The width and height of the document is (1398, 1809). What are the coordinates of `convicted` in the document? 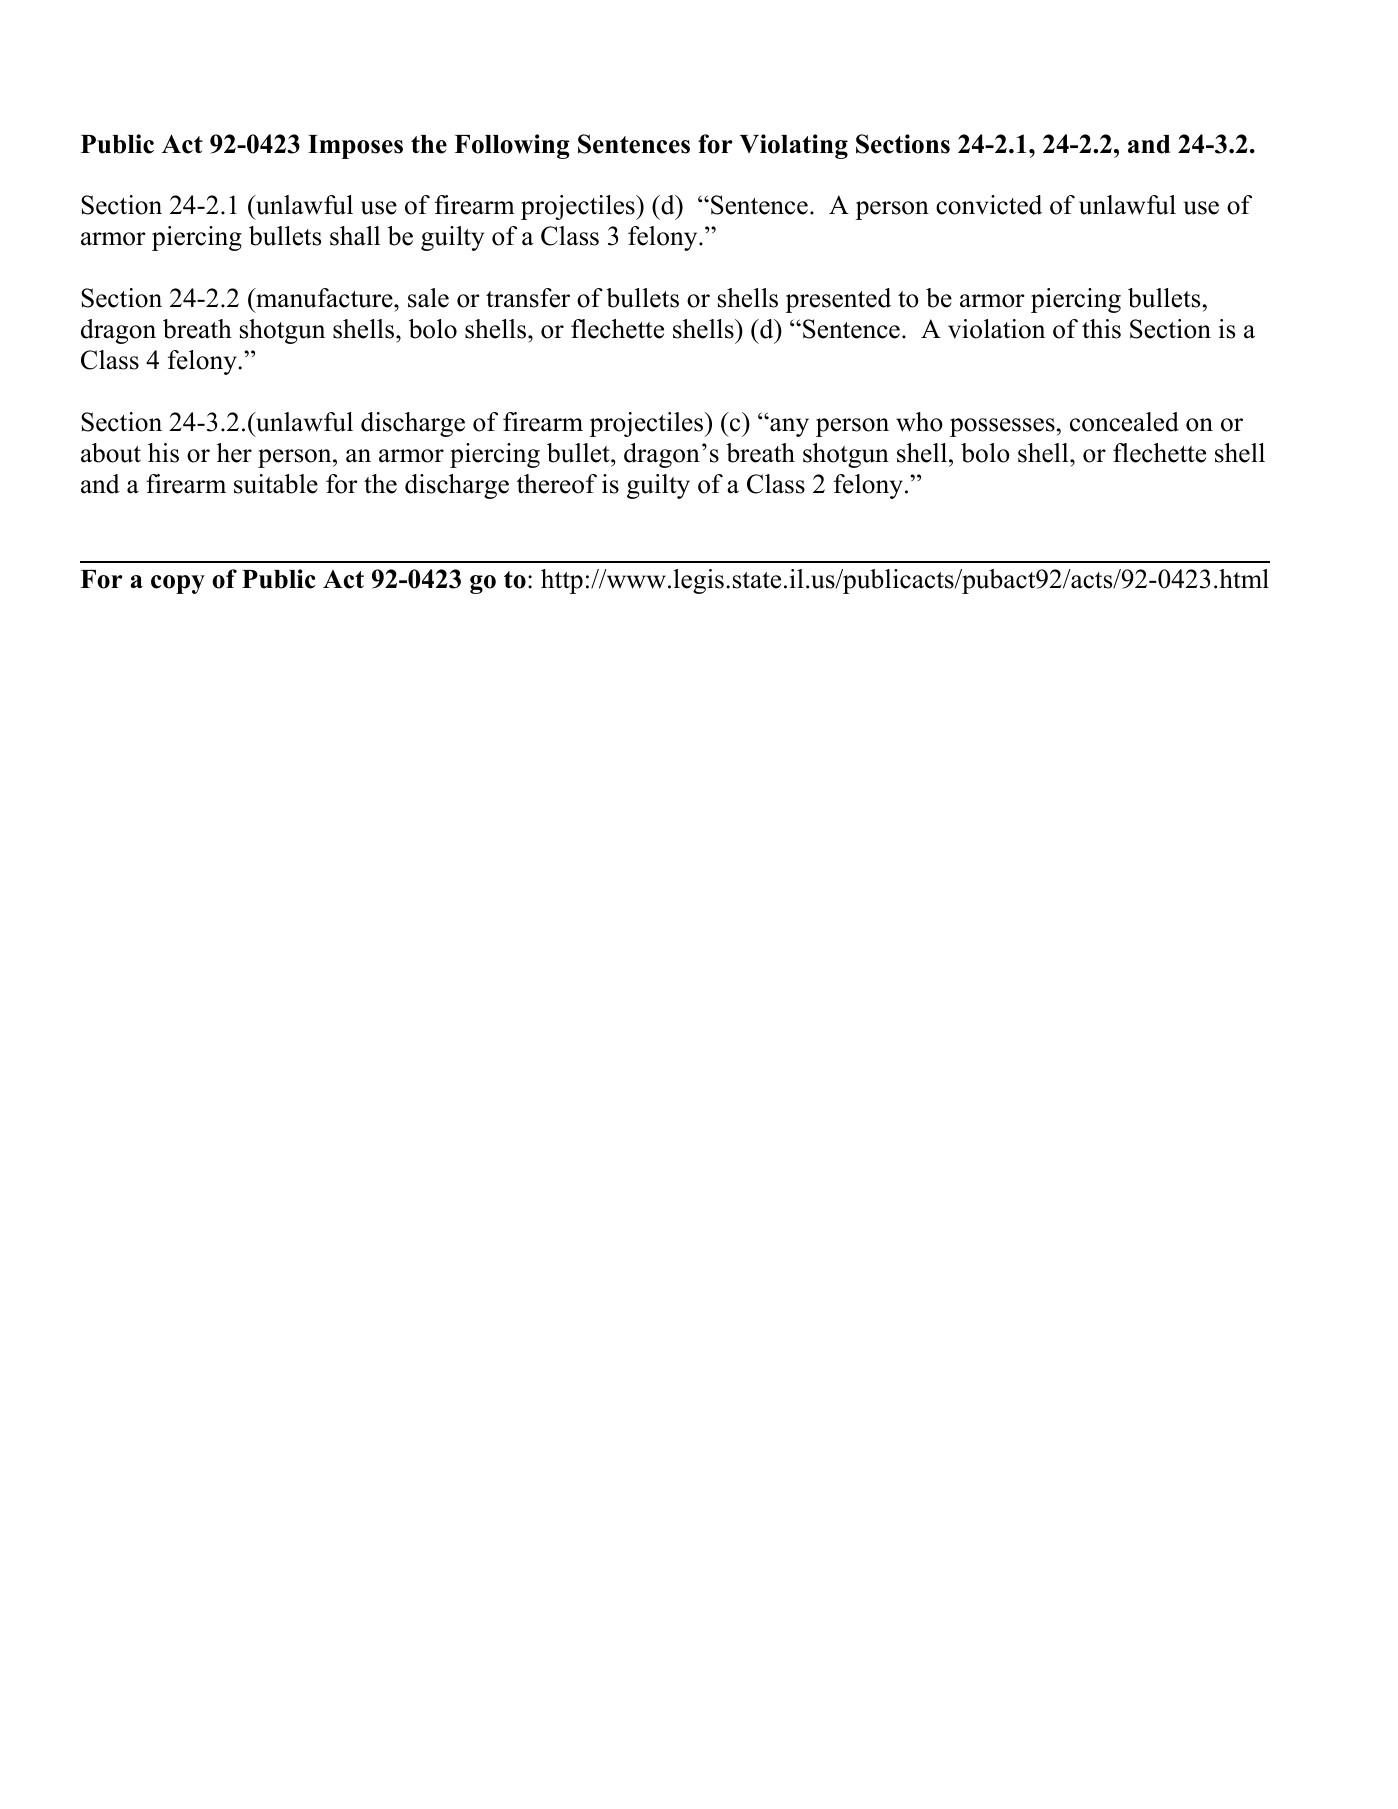 It's located at (989, 205).
